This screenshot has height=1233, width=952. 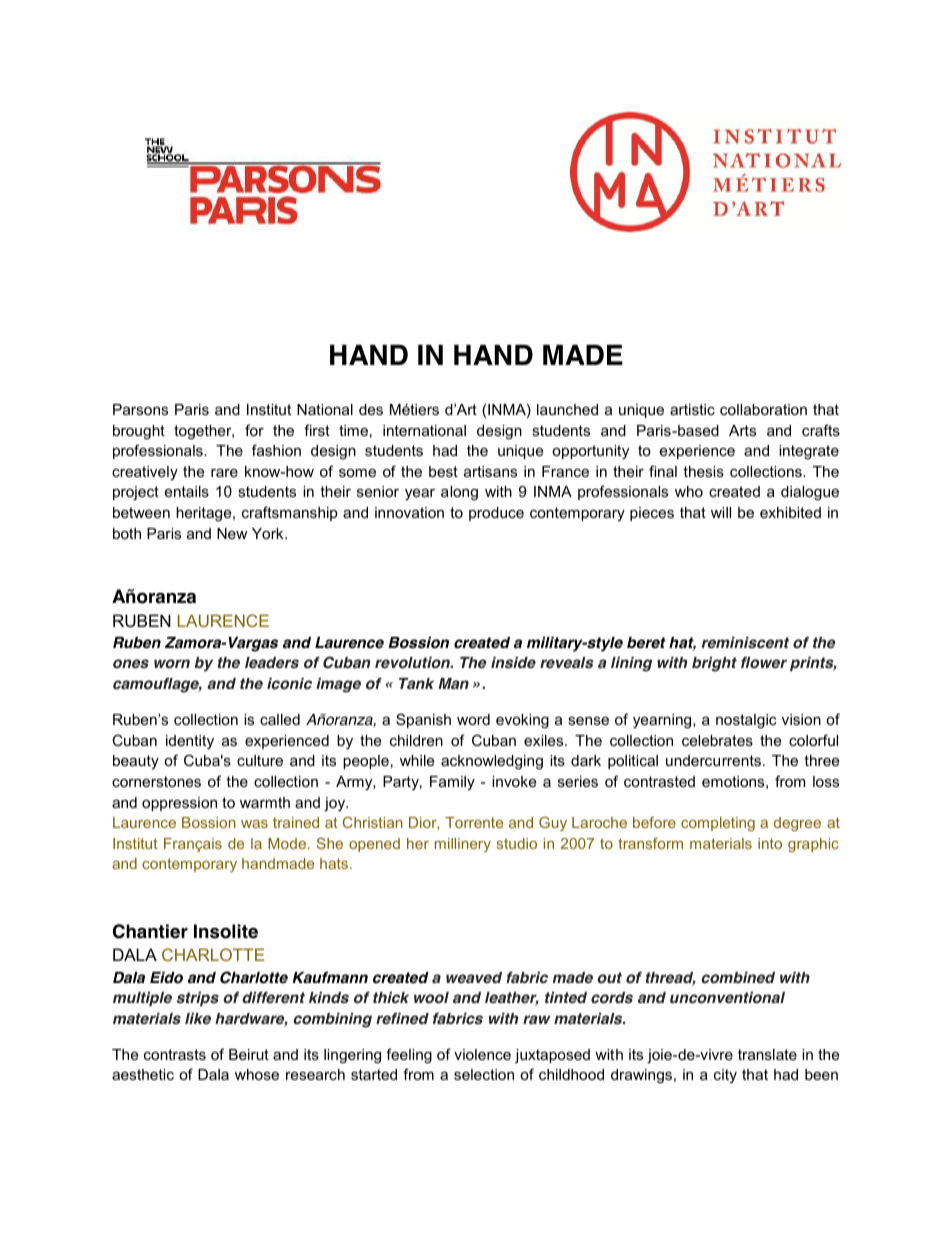 I want to click on Arts, so click(x=742, y=430).
